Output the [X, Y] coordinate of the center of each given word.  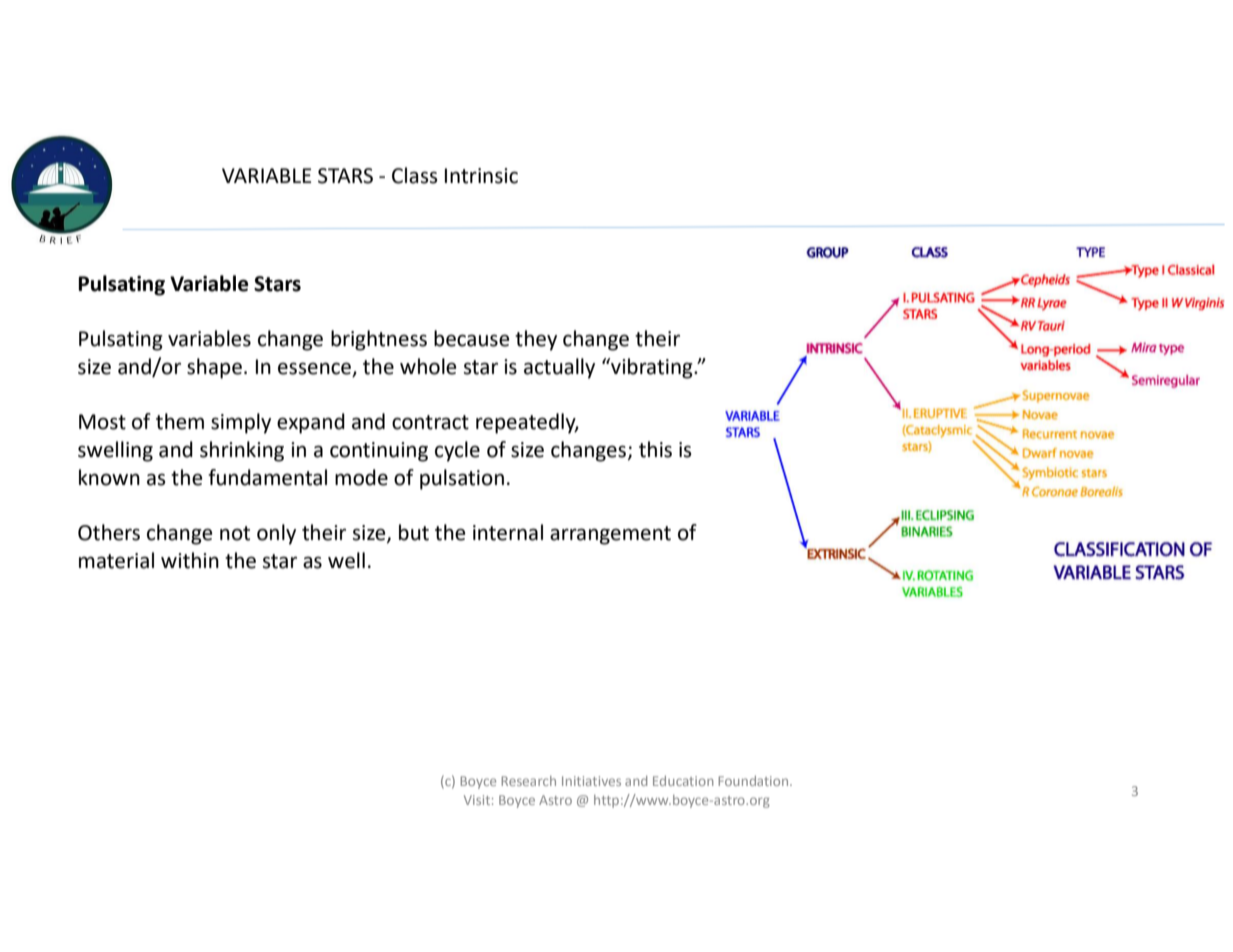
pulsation [462, 479]
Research [528, 781]
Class [415, 175]
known [109, 477]
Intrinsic [481, 176]
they [536, 340]
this [655, 449]
